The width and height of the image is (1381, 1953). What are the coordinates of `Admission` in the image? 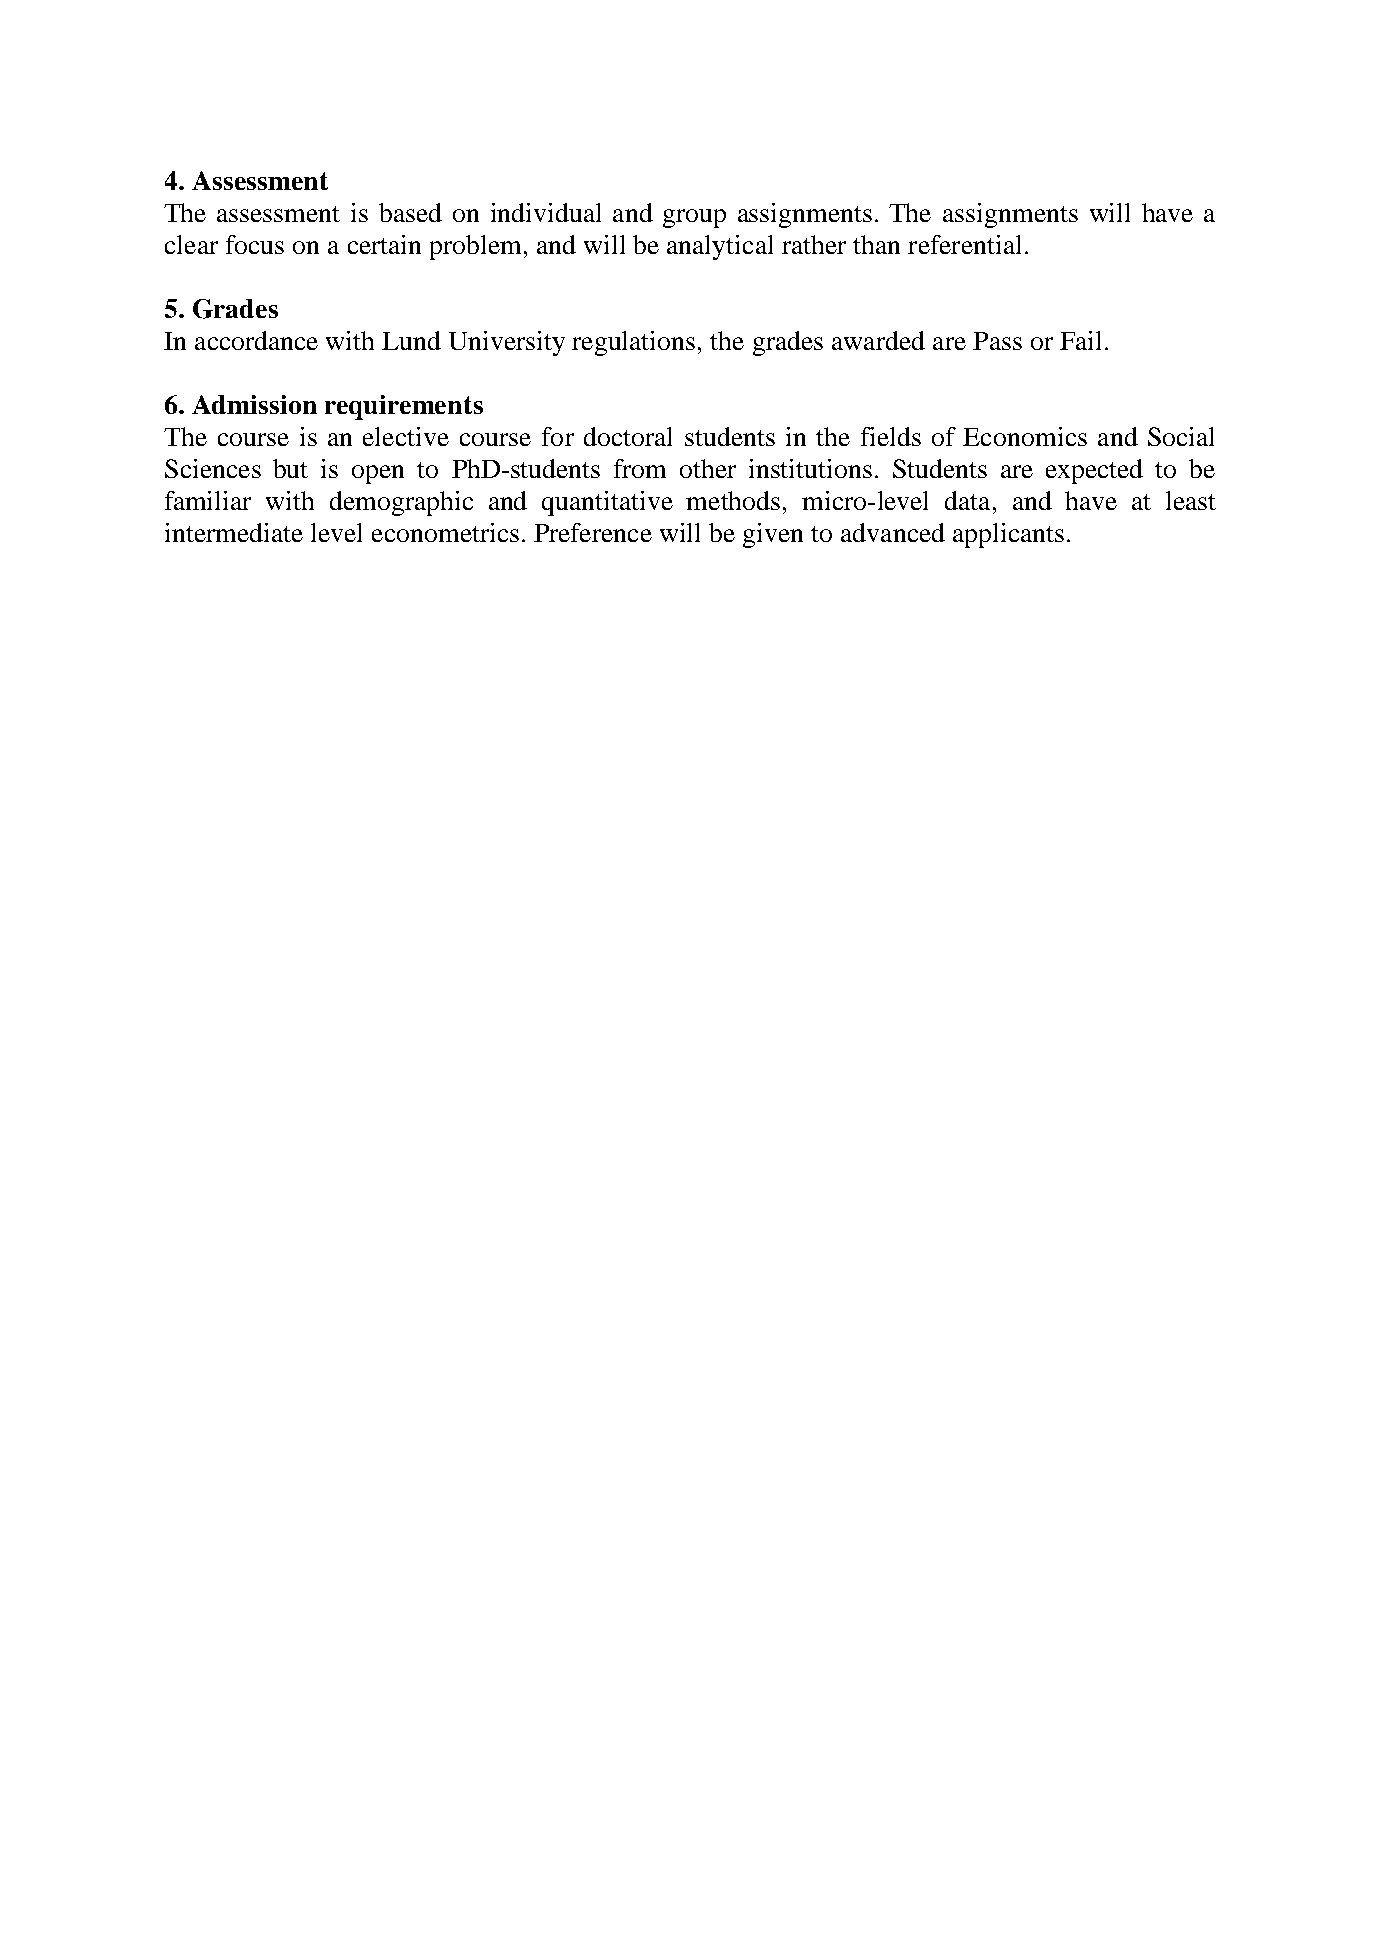 It's located at (254, 404).
